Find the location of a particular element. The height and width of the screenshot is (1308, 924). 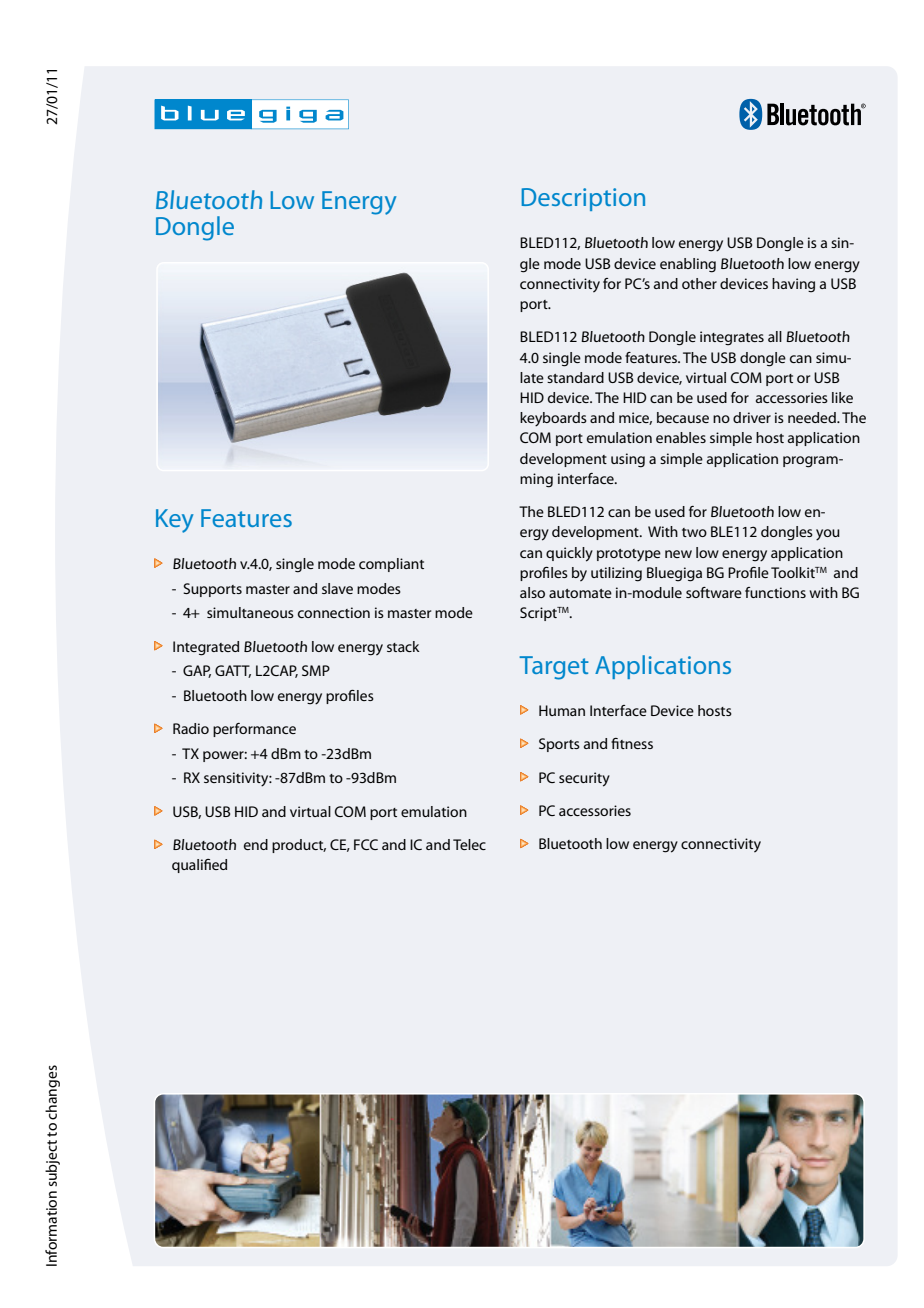

functions is located at coordinates (775, 592).
